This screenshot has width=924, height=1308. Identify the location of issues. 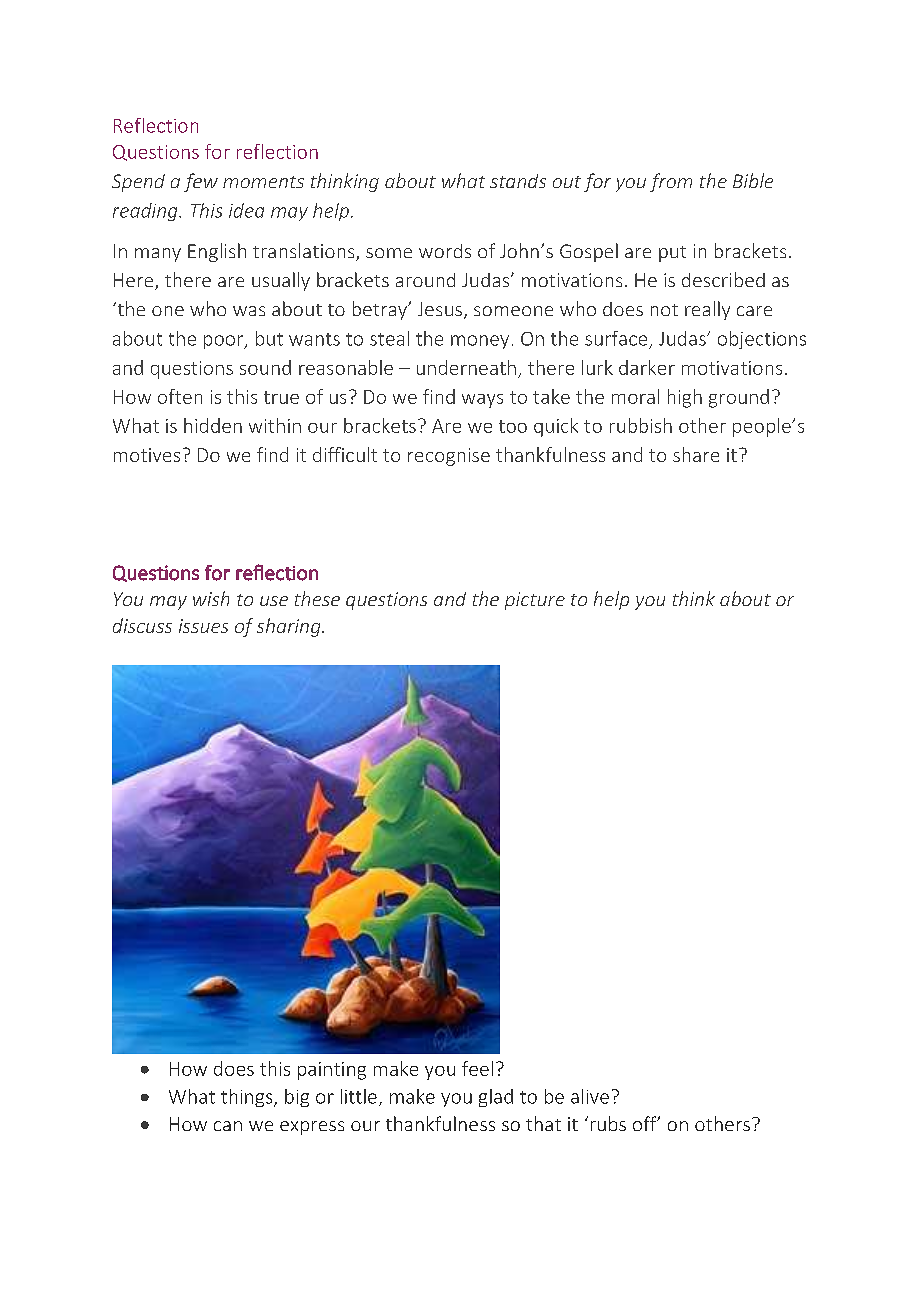
(203, 626).
